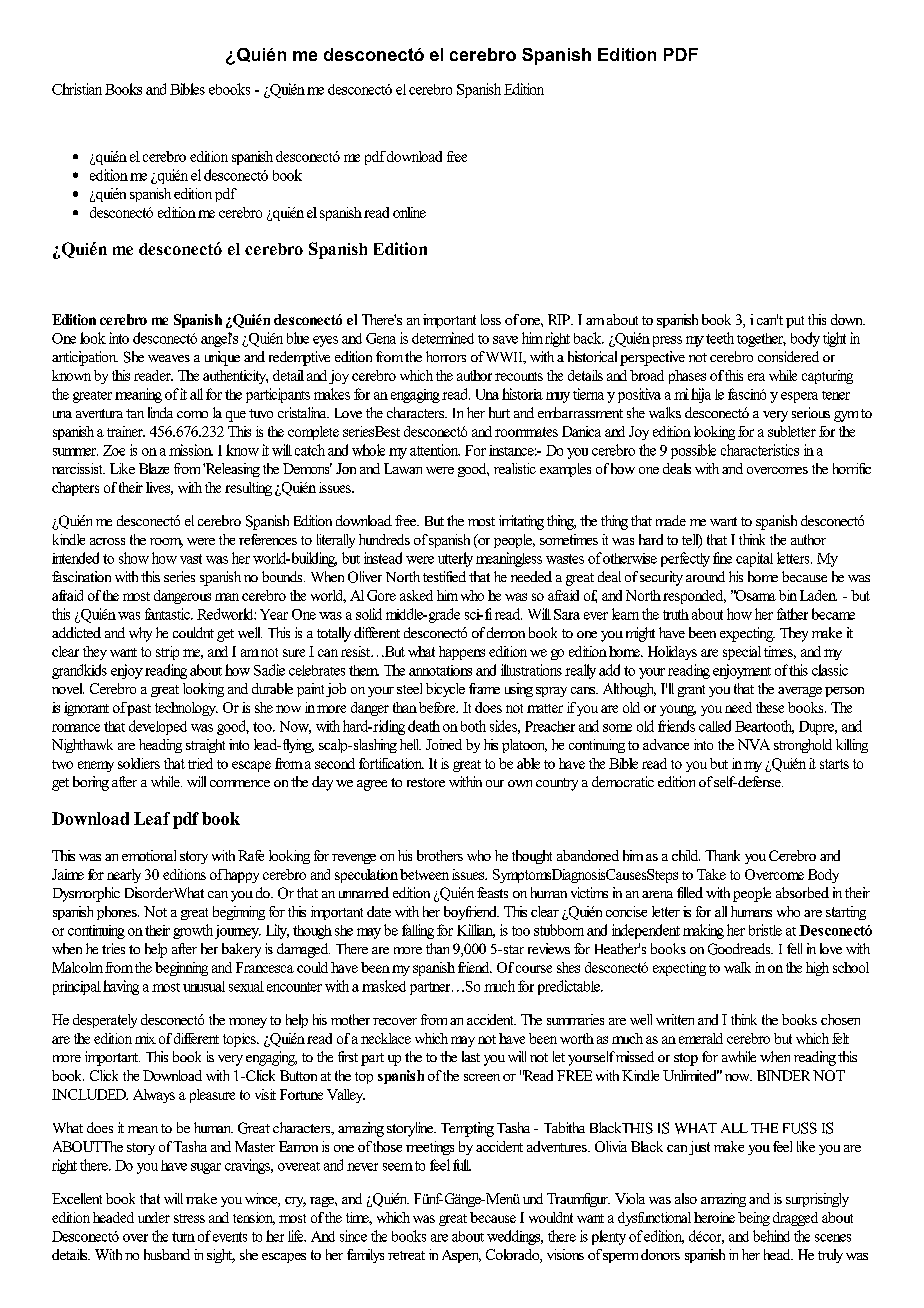 This image has height=1308, width=924. What do you see at coordinates (770, 707) in the image?
I see `these` at bounding box center [770, 707].
